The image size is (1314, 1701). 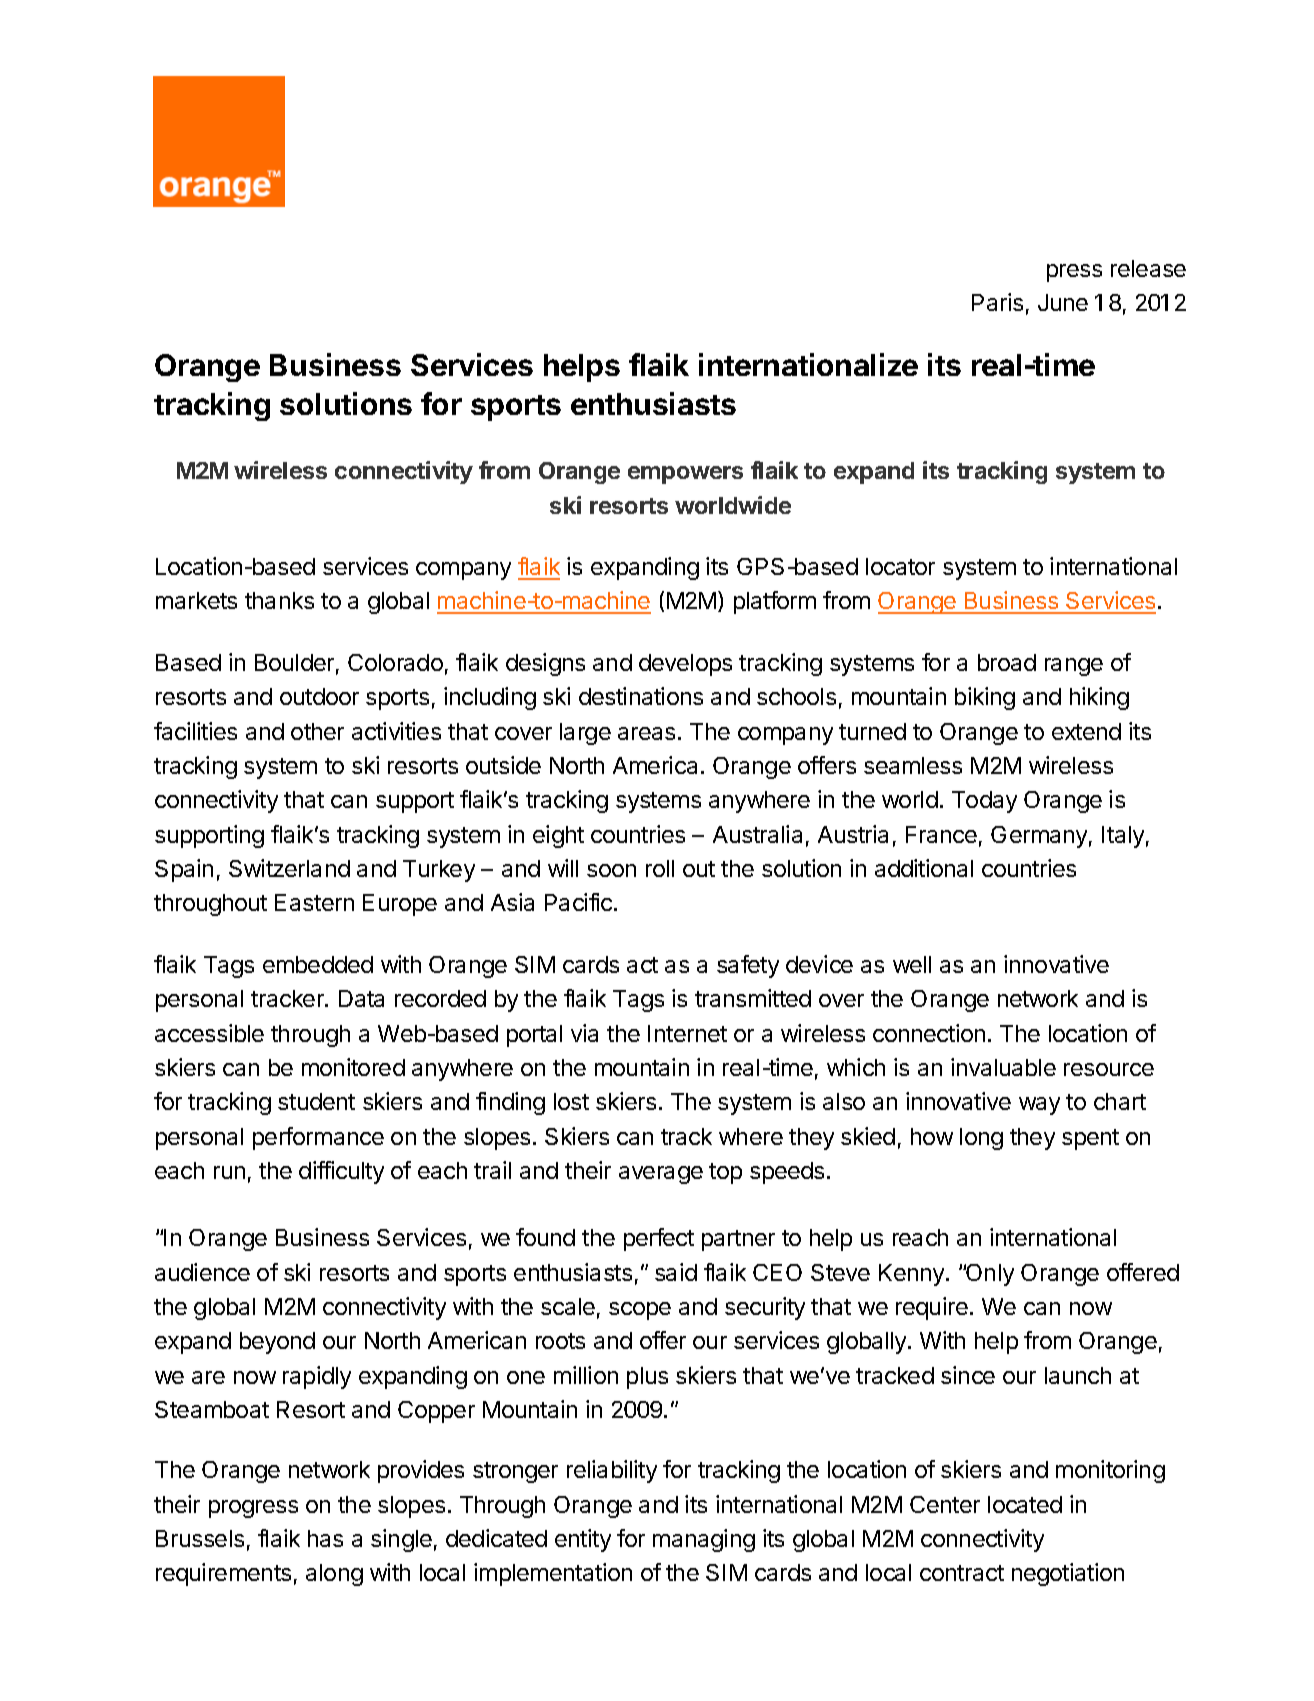 I want to click on empowers, so click(x=685, y=475).
